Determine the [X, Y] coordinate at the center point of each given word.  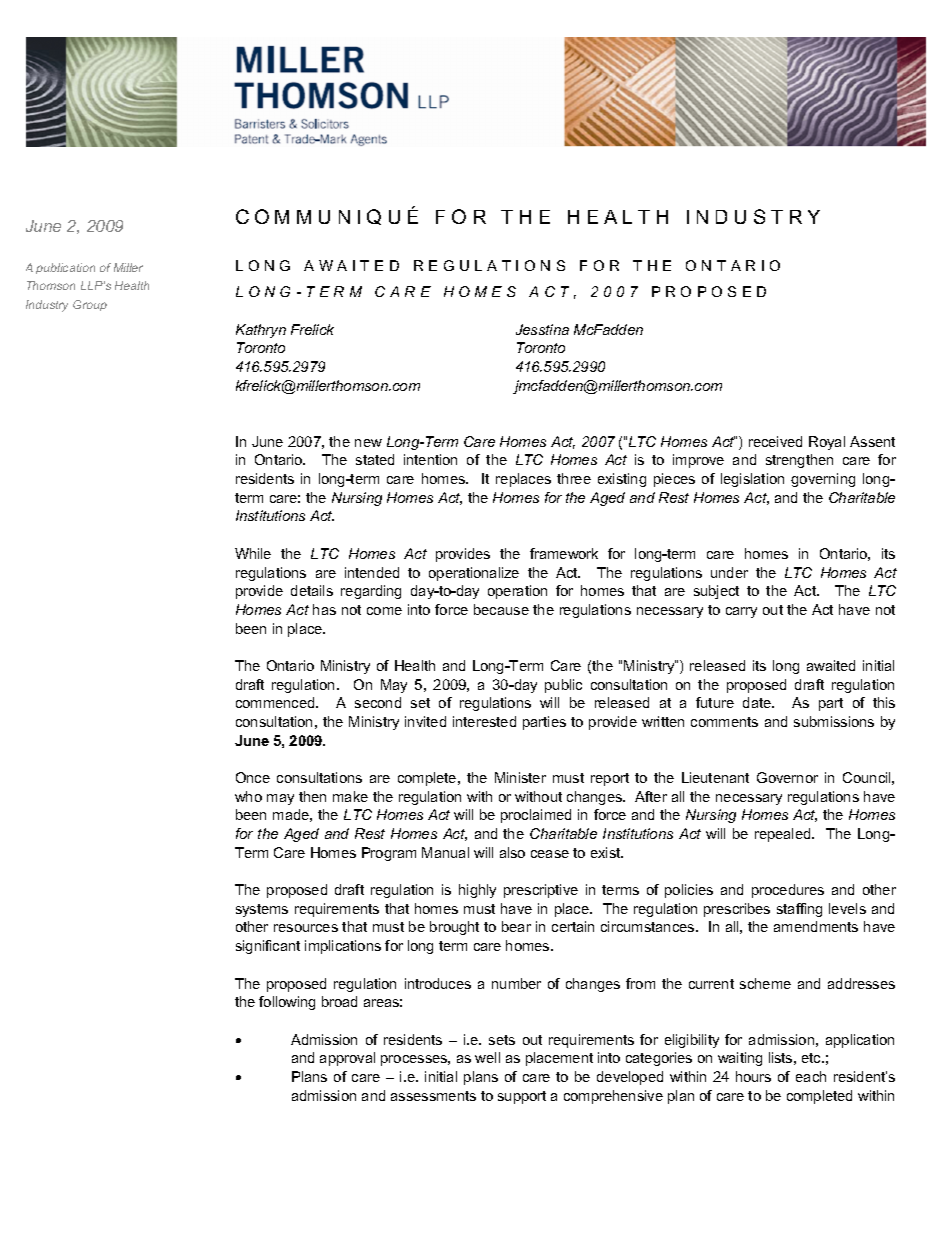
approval [347, 1059]
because [501, 609]
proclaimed [536, 816]
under [729, 572]
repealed [784, 835]
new [368, 443]
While [253, 553]
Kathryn [261, 331]
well [487, 1057]
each [811, 1076]
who [248, 796]
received [775, 441]
